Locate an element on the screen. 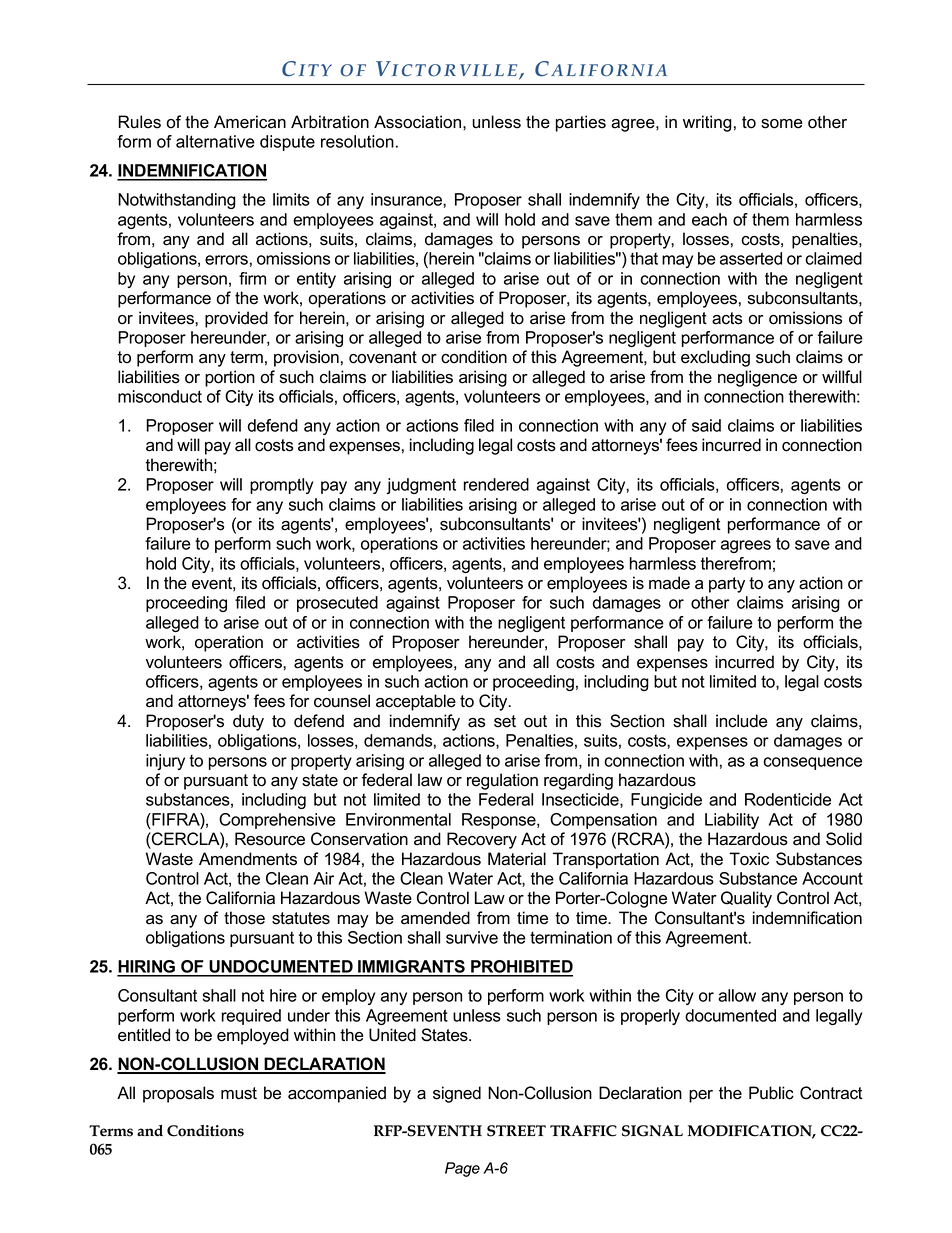 This screenshot has width=952, height=1233. promptly is located at coordinates (281, 486).
